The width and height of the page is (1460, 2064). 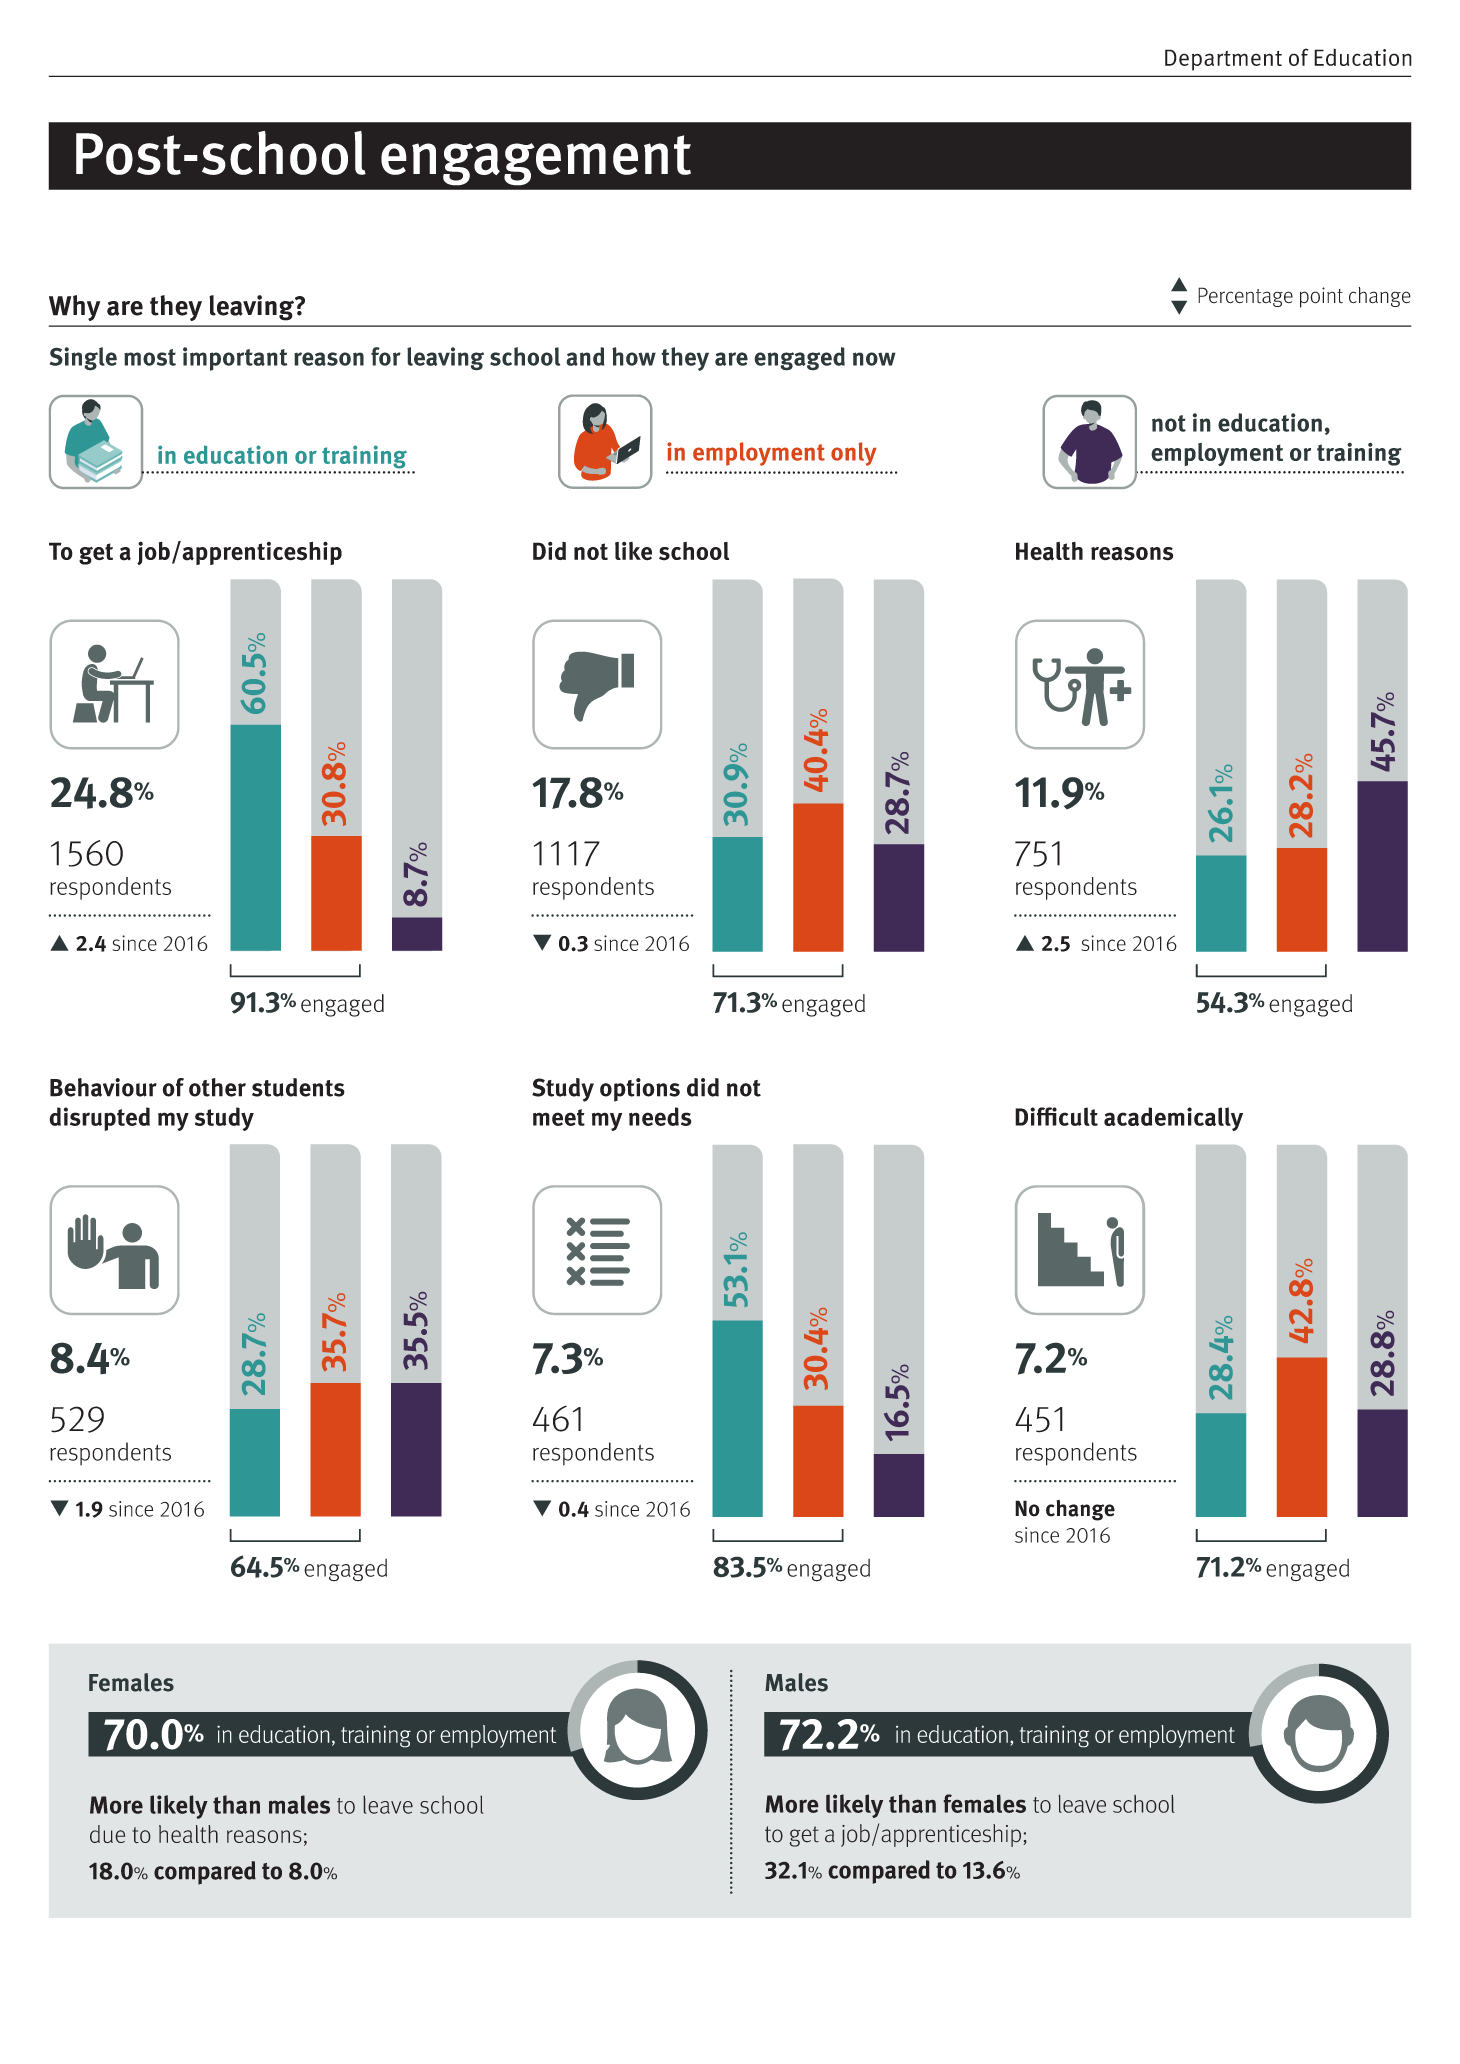 What do you see at coordinates (854, 454) in the page?
I see `only` at bounding box center [854, 454].
